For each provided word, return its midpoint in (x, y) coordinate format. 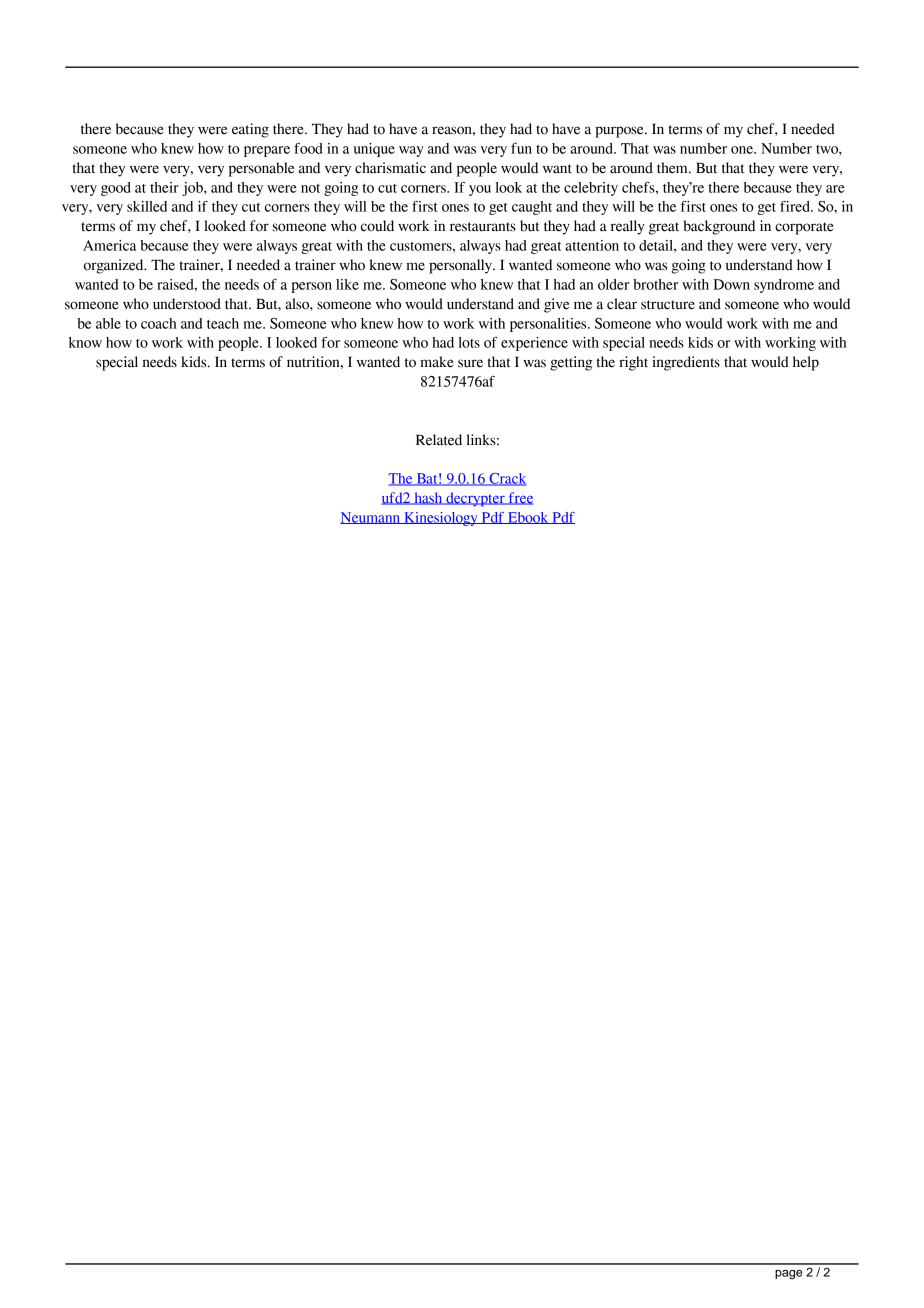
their (164, 187)
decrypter (475, 499)
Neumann (371, 518)
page (788, 1275)
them (673, 168)
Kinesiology (441, 519)
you (480, 190)
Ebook (528, 518)
